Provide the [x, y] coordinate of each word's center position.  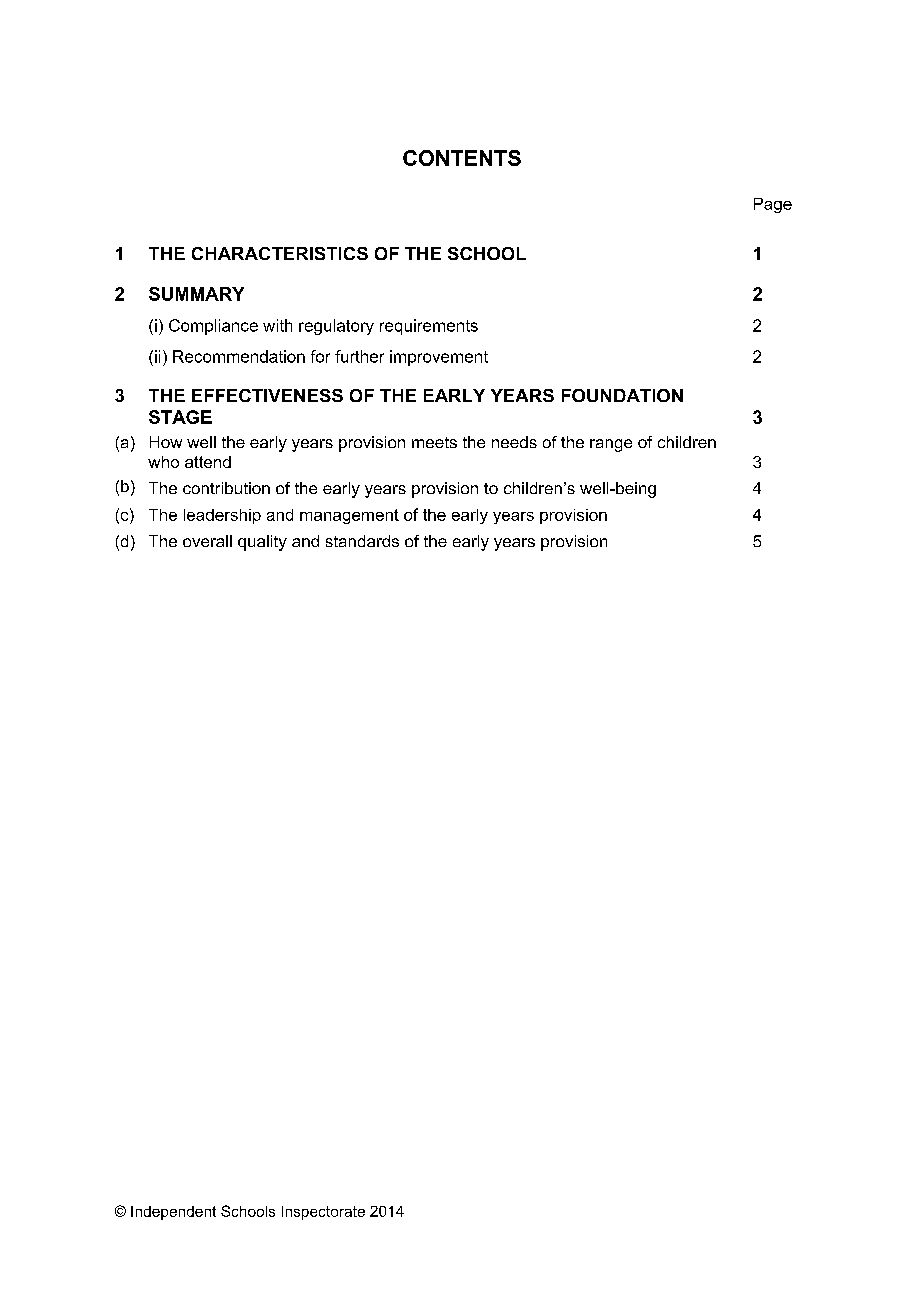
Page [773, 205]
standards [362, 541]
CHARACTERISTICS [280, 253]
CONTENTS [462, 158]
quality [262, 543]
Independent [173, 1213]
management [349, 516]
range [611, 445]
